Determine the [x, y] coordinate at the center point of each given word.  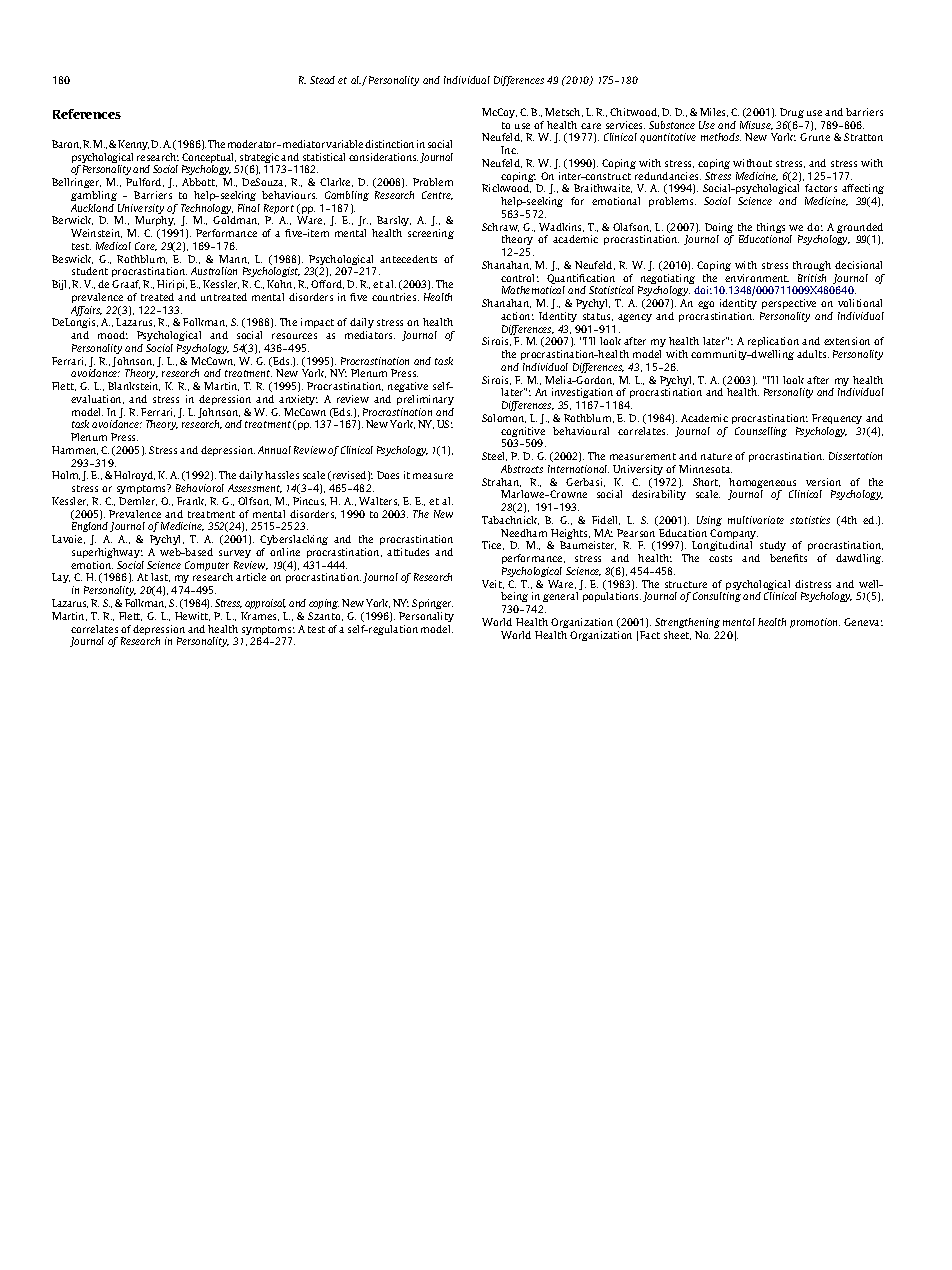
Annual [274, 450]
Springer [432, 604]
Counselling [761, 432]
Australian [214, 271]
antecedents [408, 259]
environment [757, 278]
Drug [792, 113]
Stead [322, 80]
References [87, 114]
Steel [494, 456]
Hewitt [192, 616]
